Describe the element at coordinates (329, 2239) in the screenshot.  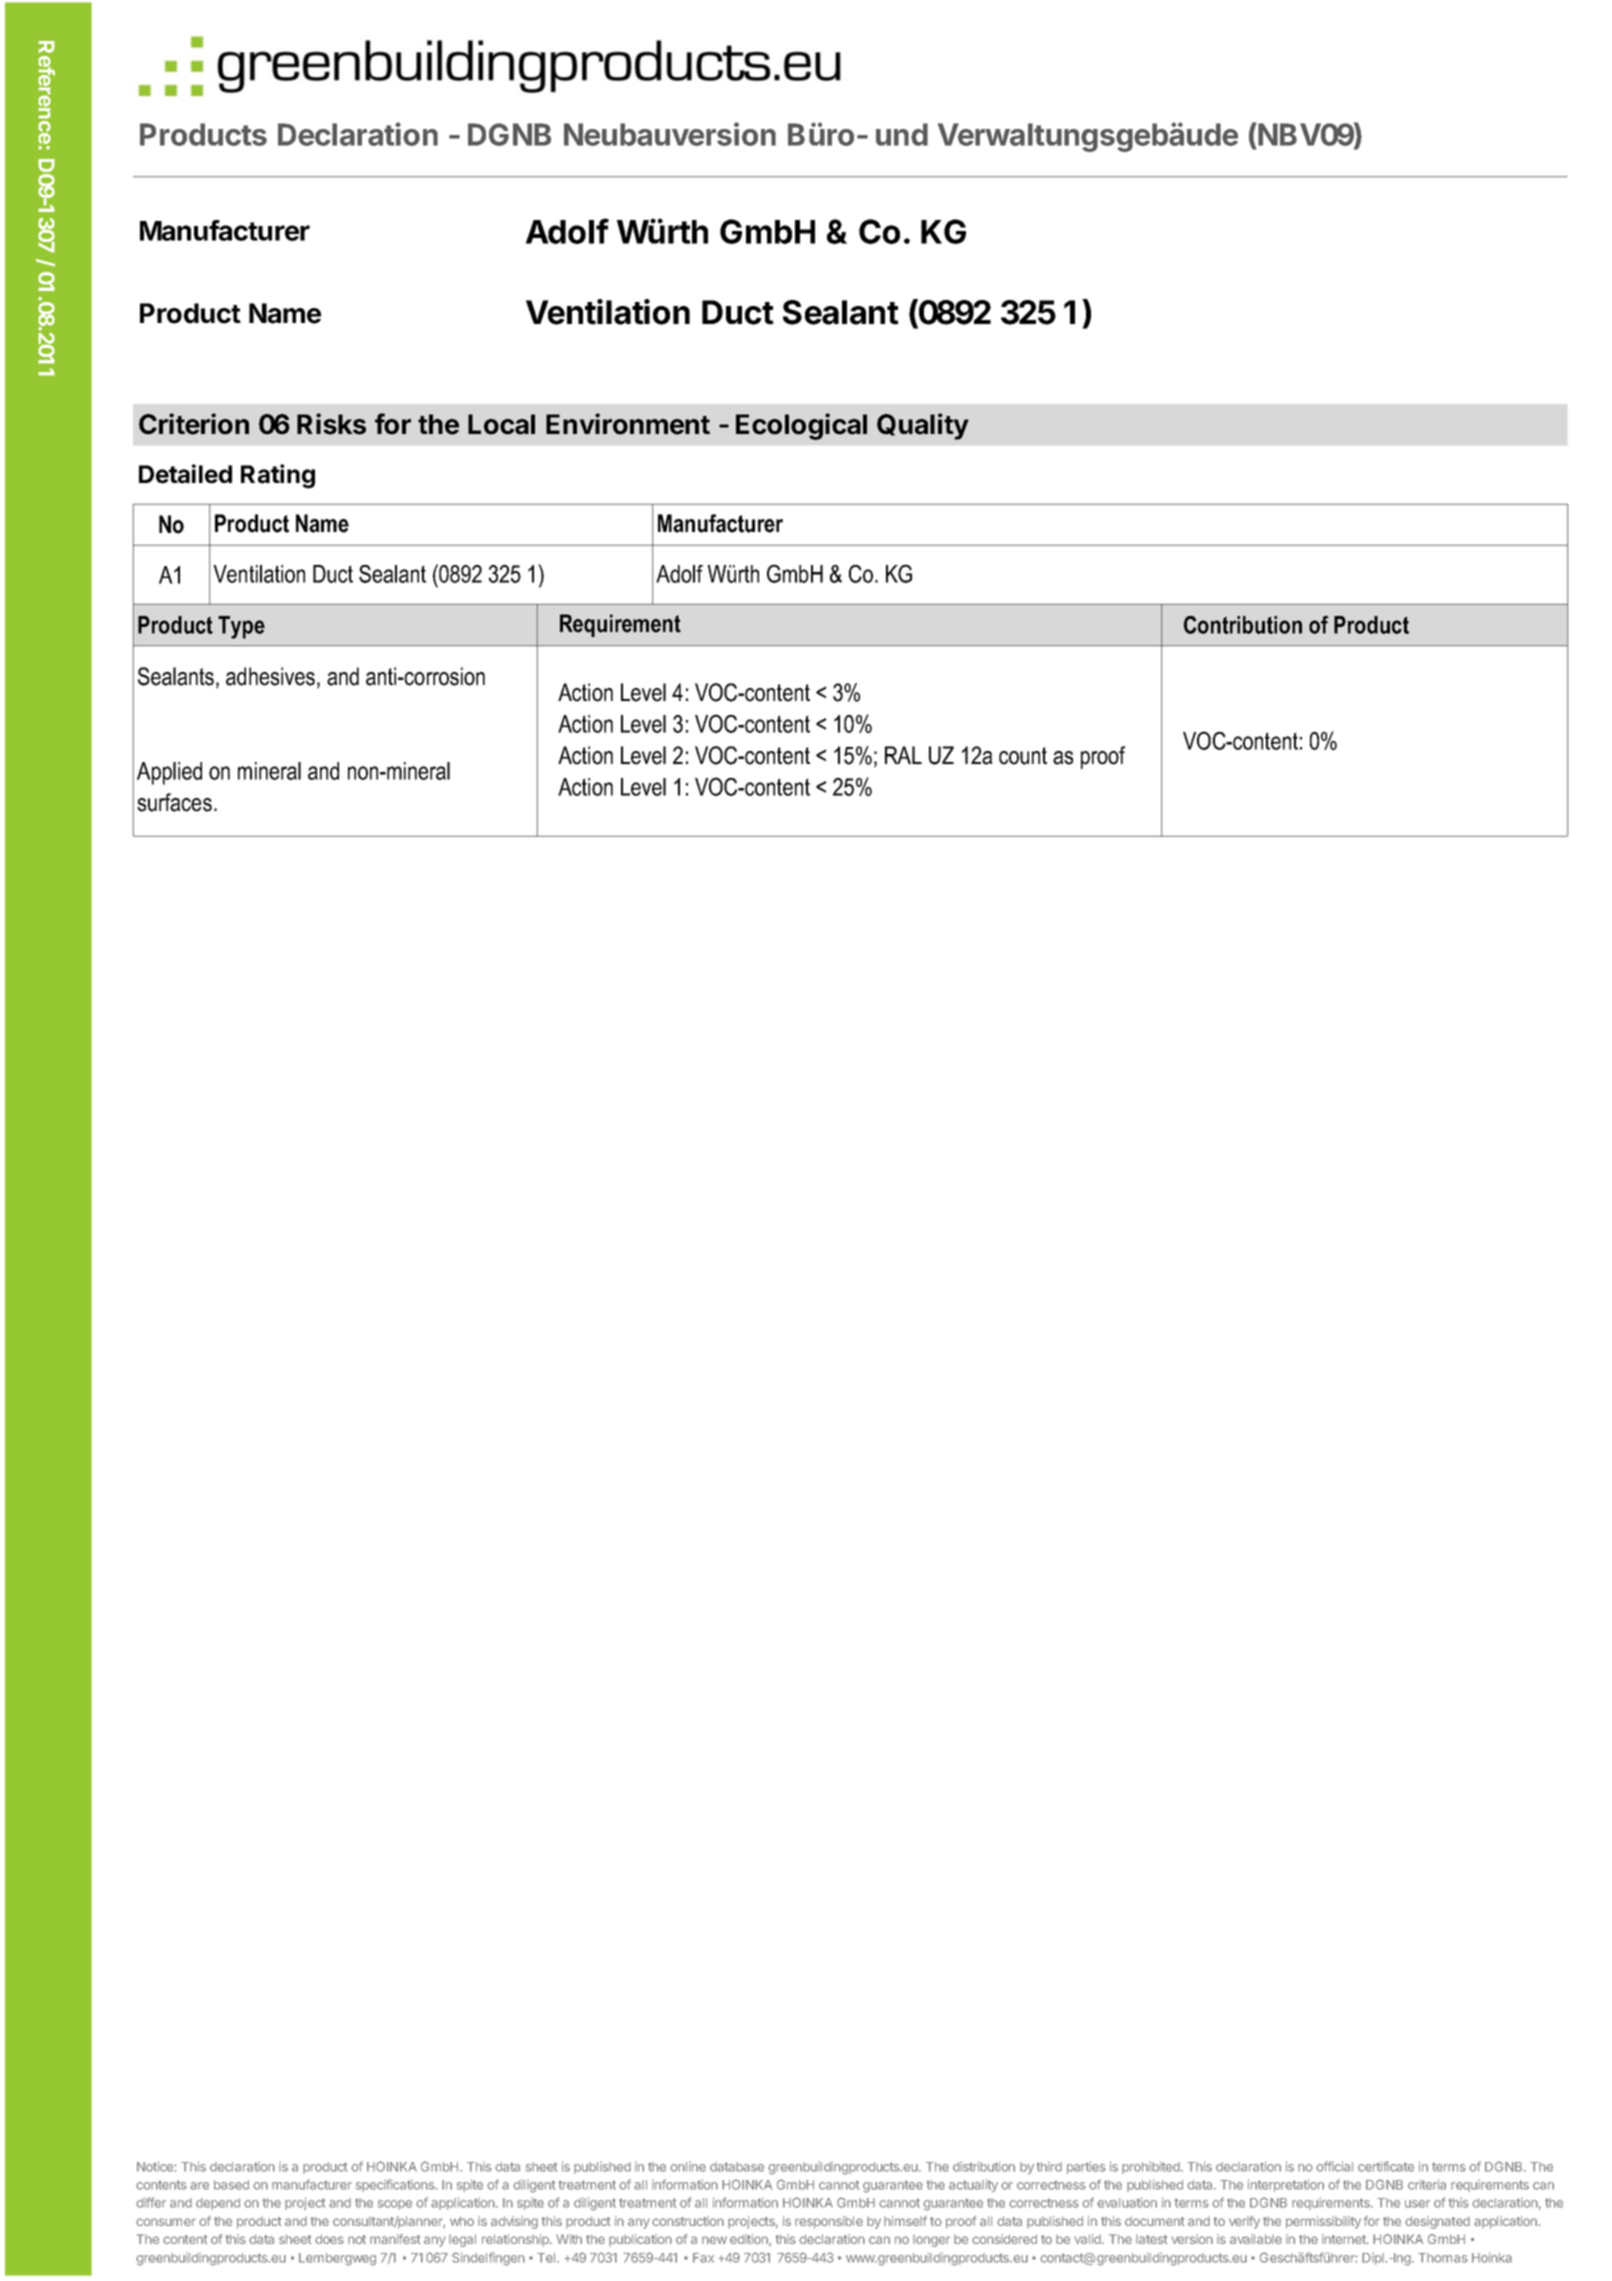
I see `does` at that location.
